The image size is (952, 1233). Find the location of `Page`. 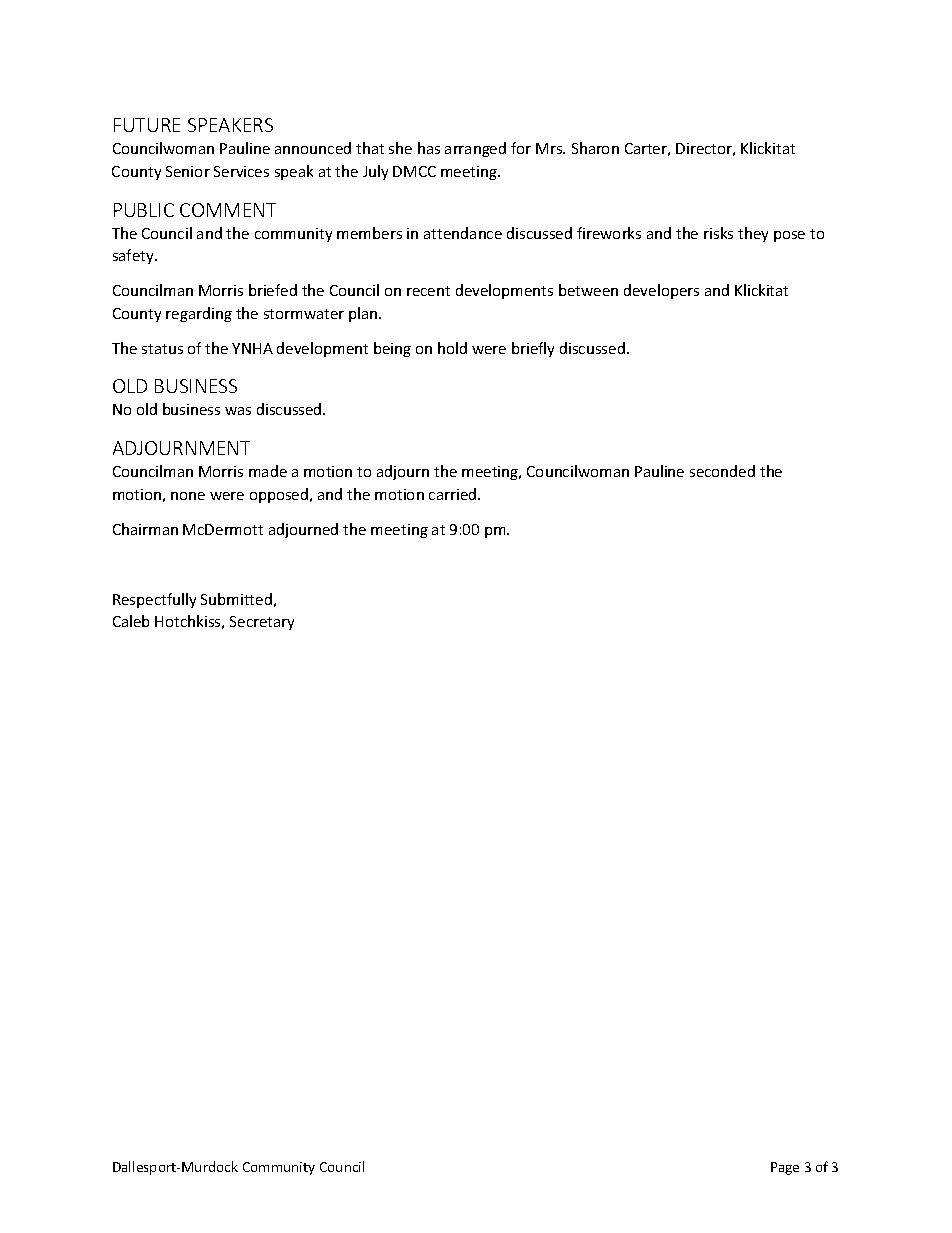

Page is located at coordinates (785, 1168).
